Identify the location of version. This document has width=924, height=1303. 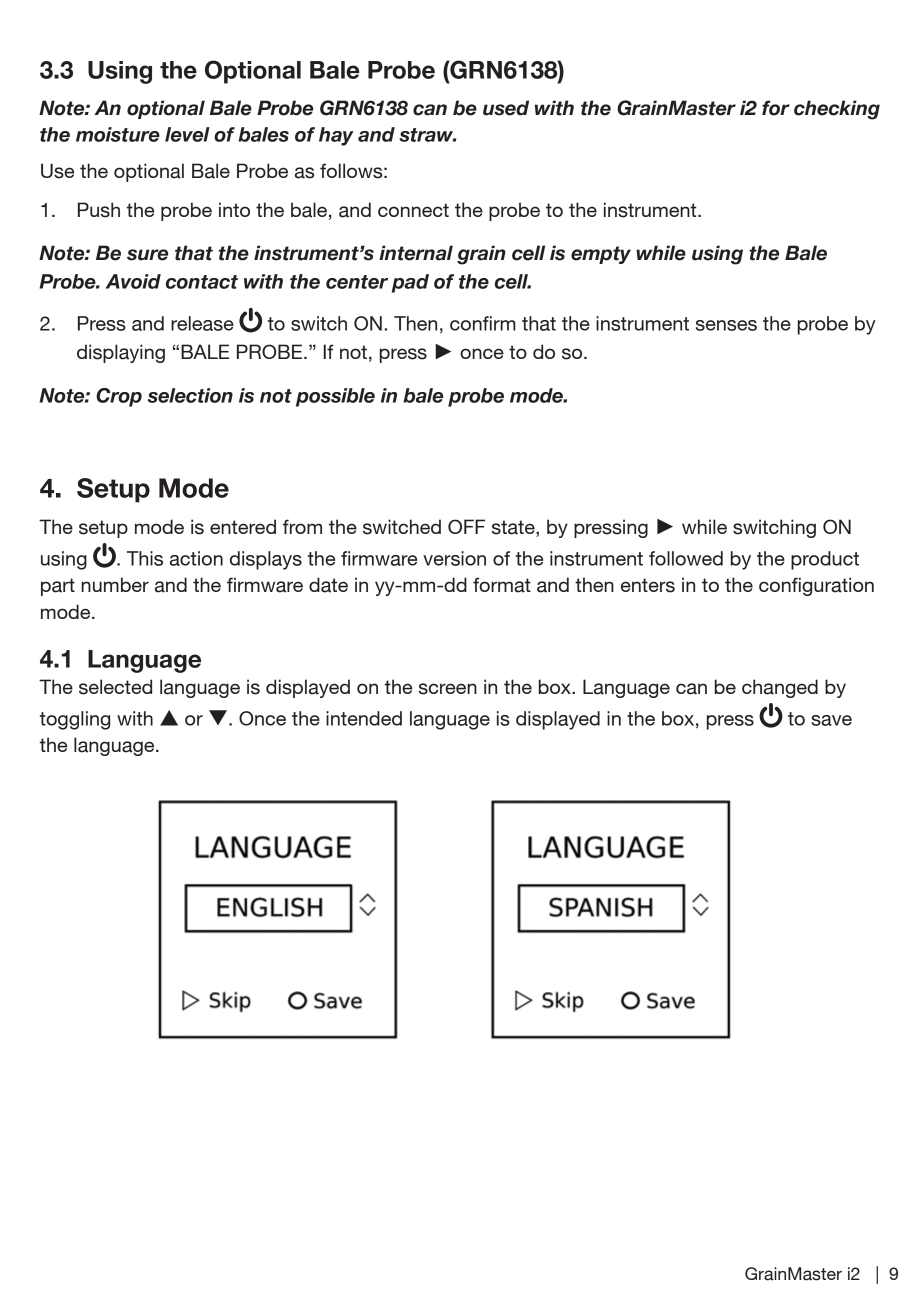
(454, 558).
